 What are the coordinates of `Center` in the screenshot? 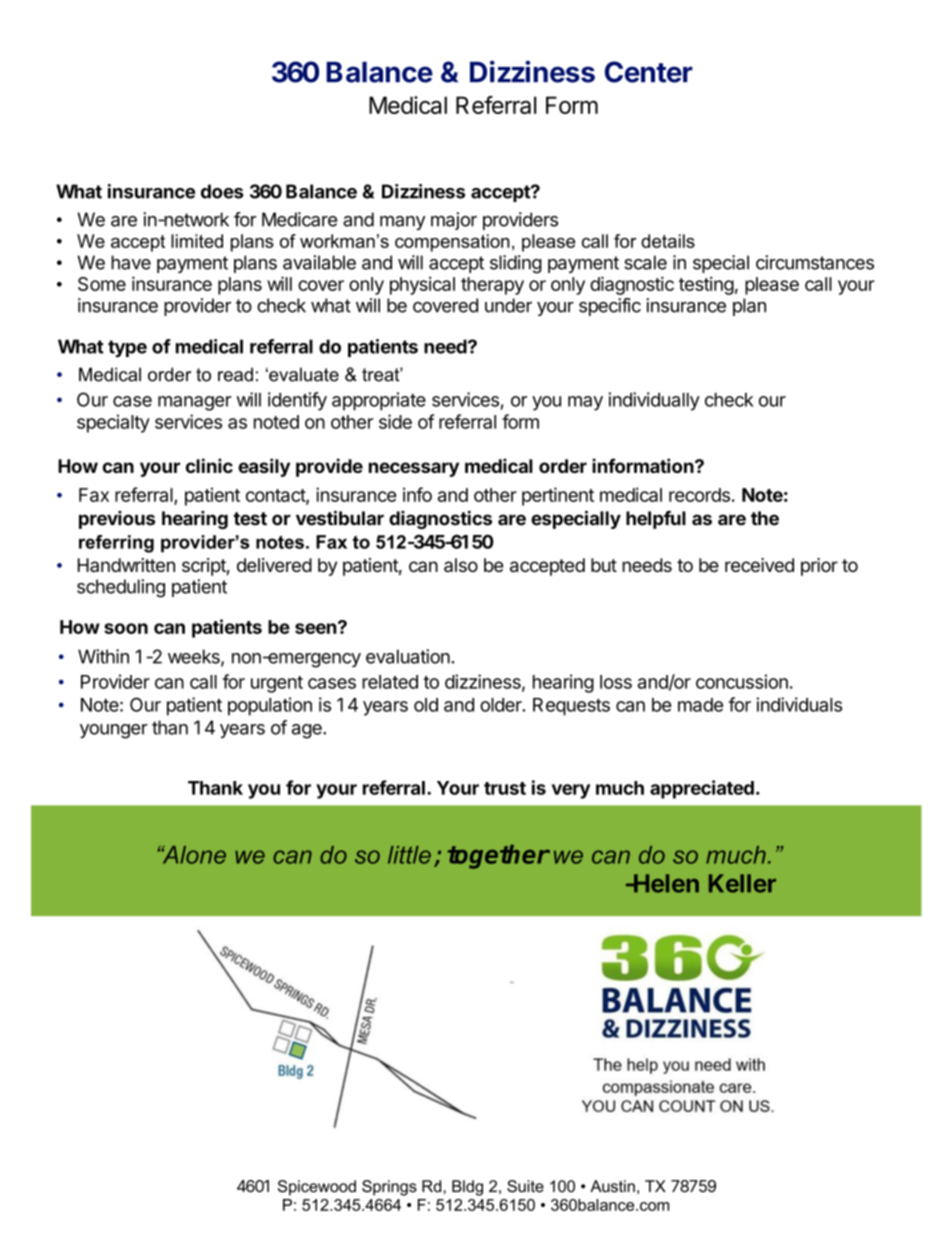 It's located at (649, 72).
